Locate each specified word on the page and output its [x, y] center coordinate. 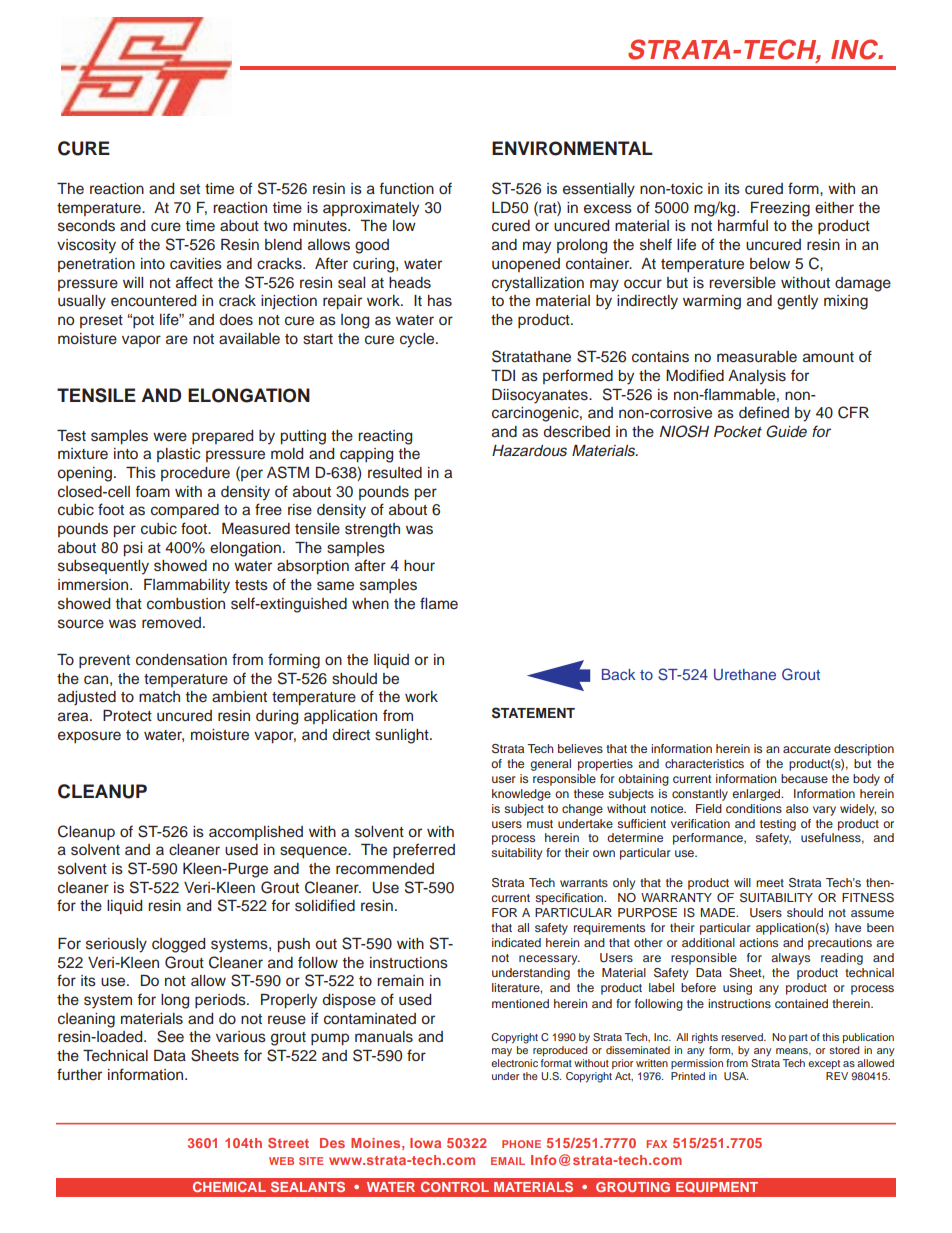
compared [185, 511]
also [797, 808]
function [406, 188]
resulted [395, 473]
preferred [424, 850]
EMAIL [508, 1161]
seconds [86, 226]
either [834, 208]
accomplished [256, 833]
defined [764, 412]
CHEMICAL [229, 1187]
